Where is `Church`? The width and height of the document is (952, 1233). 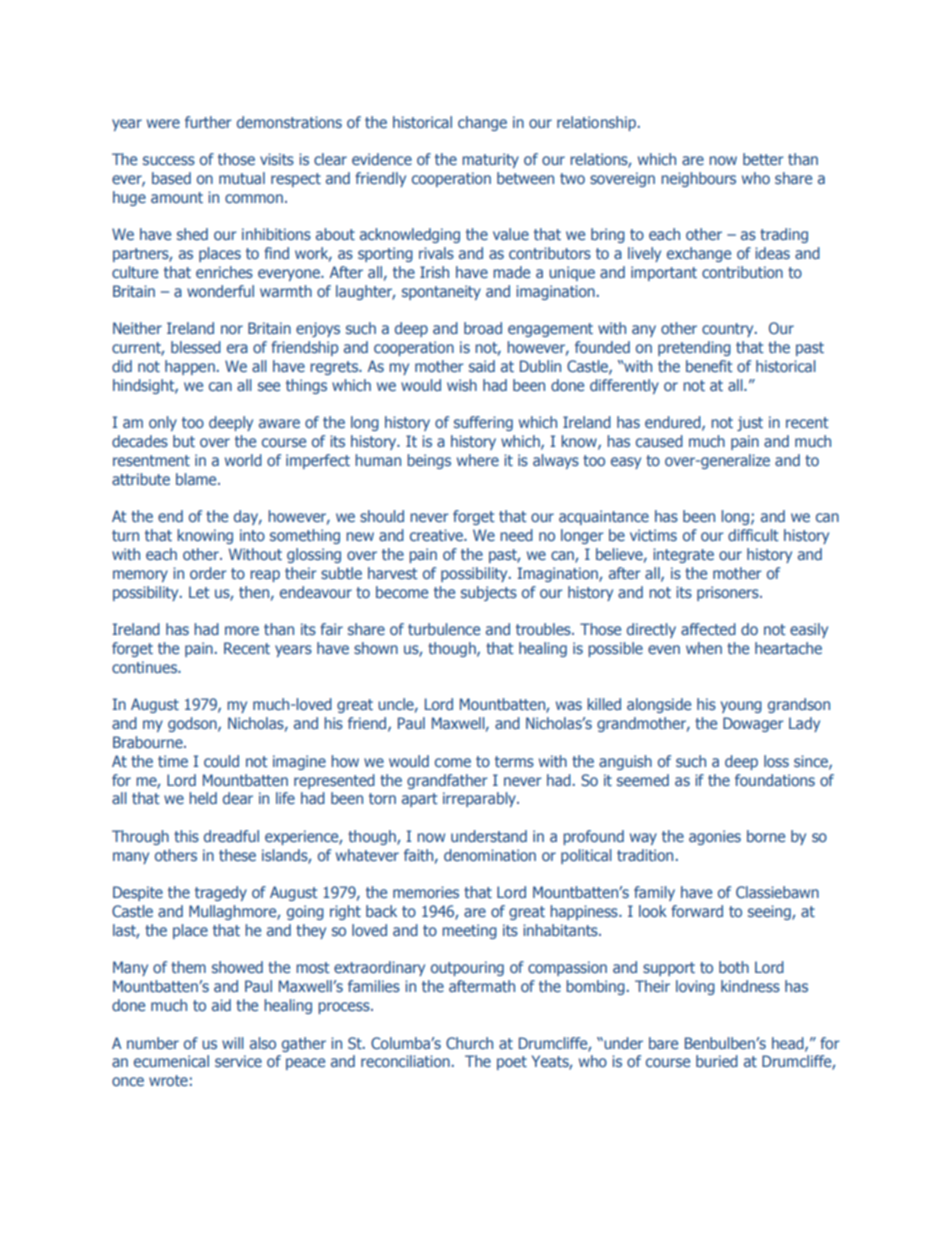
Church is located at coordinates (469, 1043).
